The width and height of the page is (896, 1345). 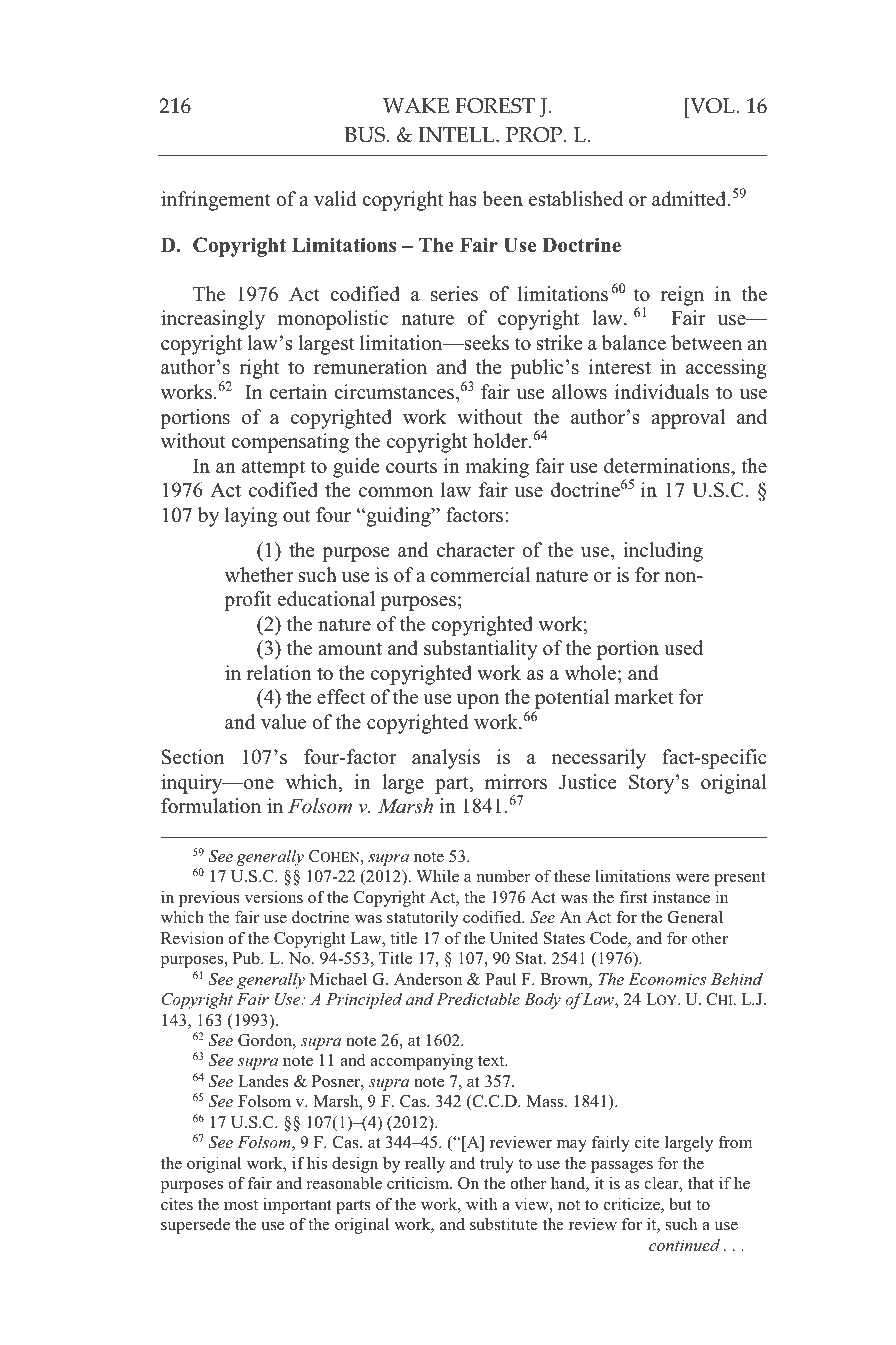 I want to click on Michael, so click(x=338, y=978).
